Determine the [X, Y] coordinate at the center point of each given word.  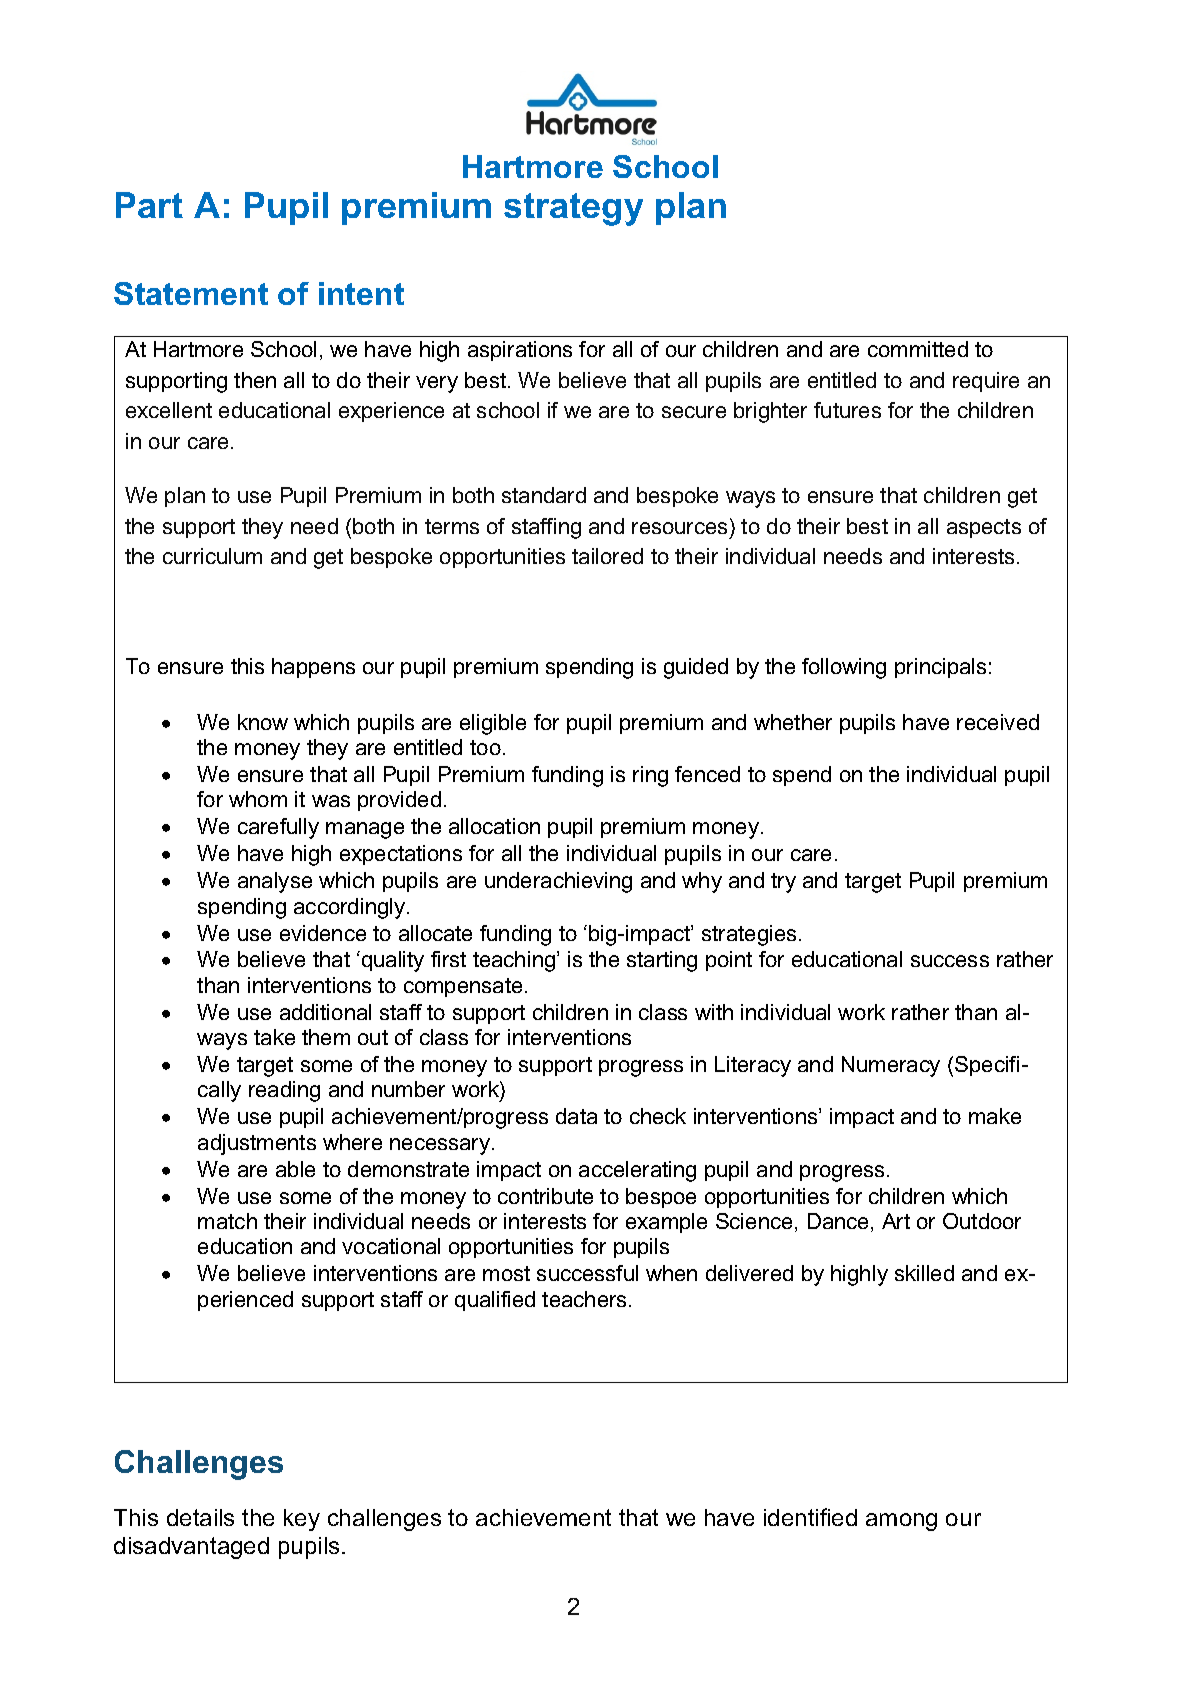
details [200, 1517]
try [783, 883]
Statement [191, 293]
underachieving [558, 882]
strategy [573, 209]
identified [810, 1517]
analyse [275, 882]
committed [918, 349]
